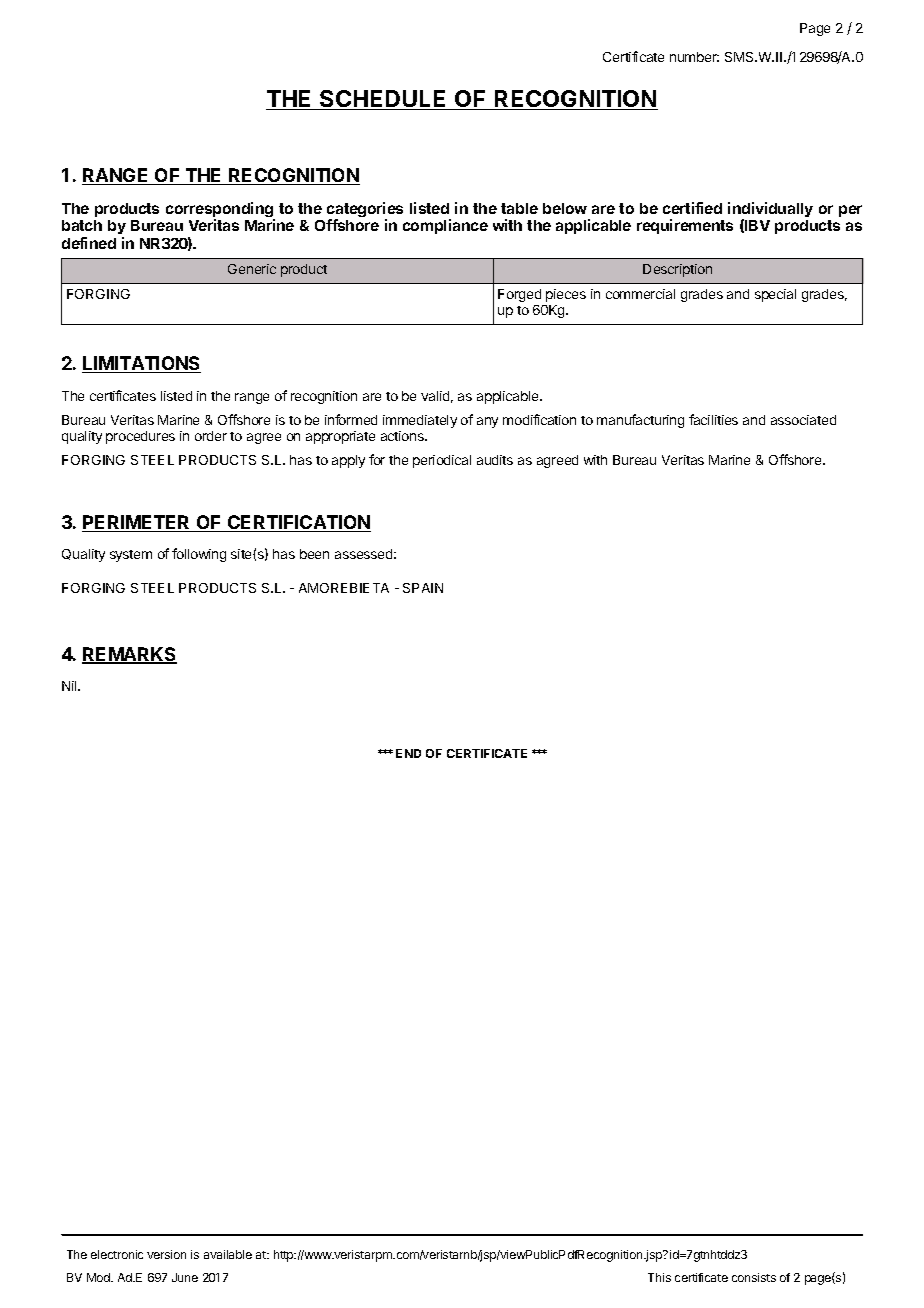  Describe the element at coordinates (383, 100) in the screenshot. I see `SCHEDULE` at that location.
